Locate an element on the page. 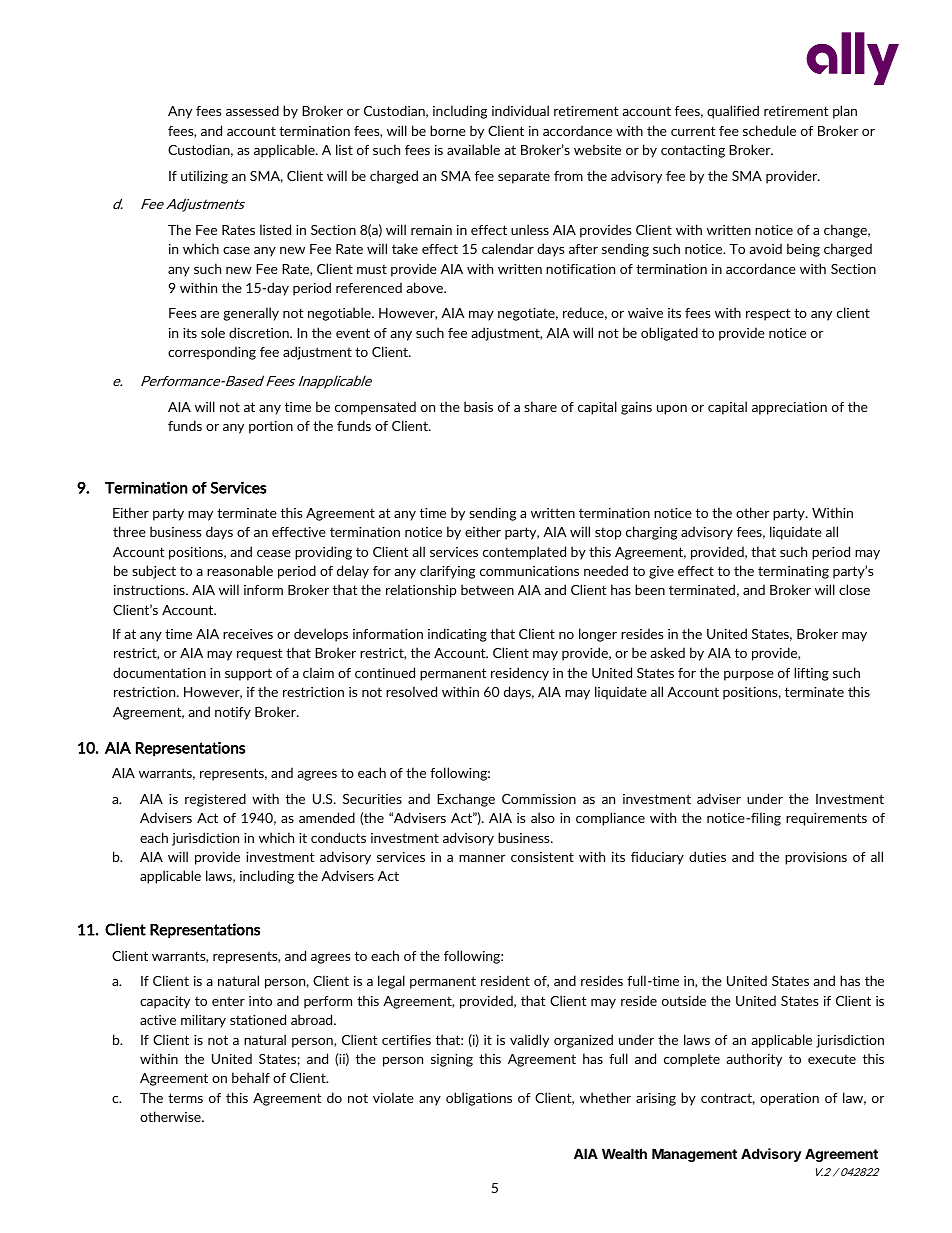 The height and width of the image is (1233, 952). corresponding is located at coordinates (212, 353).
